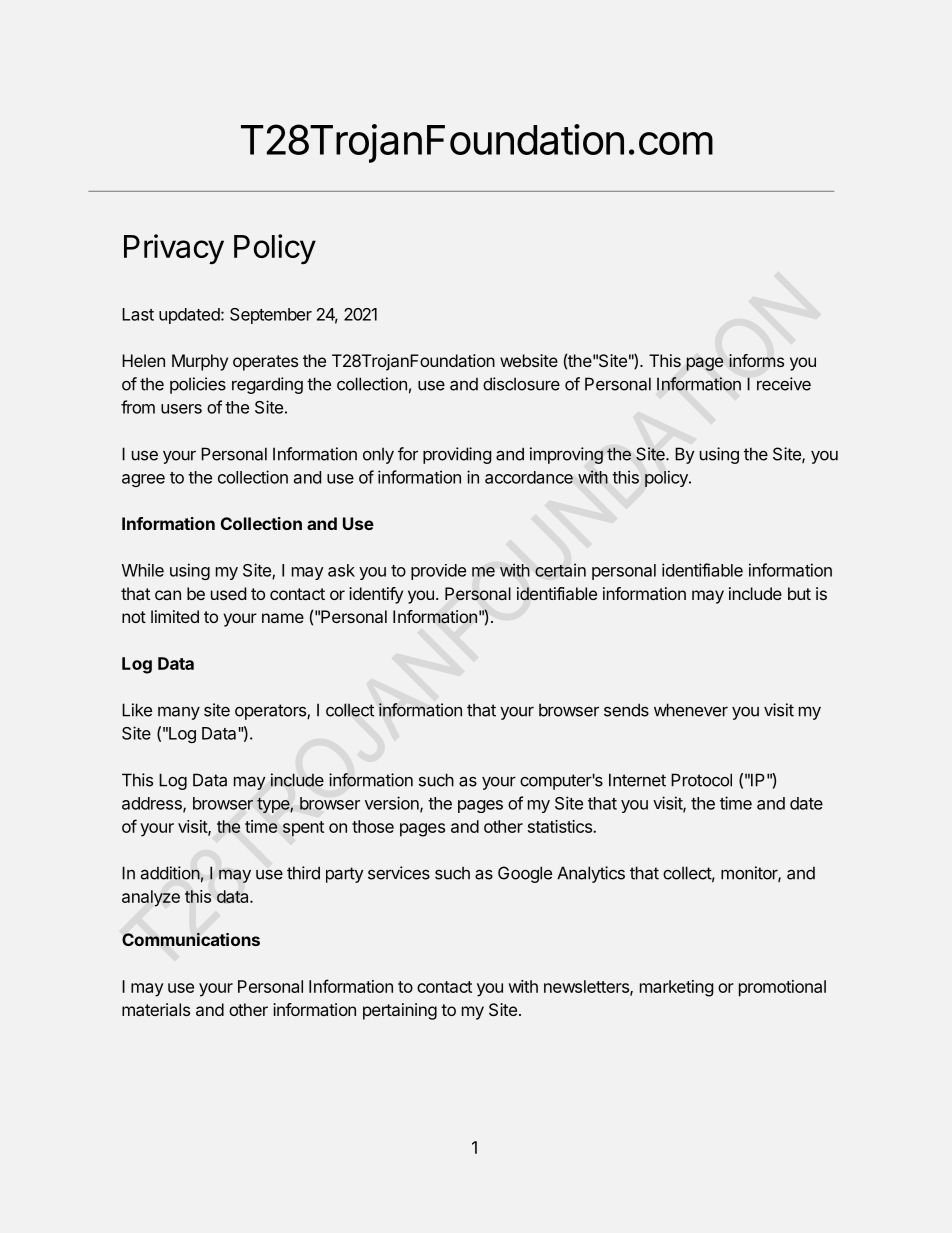 The height and width of the screenshot is (1233, 952). What do you see at coordinates (438, 572) in the screenshot?
I see `provide` at bounding box center [438, 572].
